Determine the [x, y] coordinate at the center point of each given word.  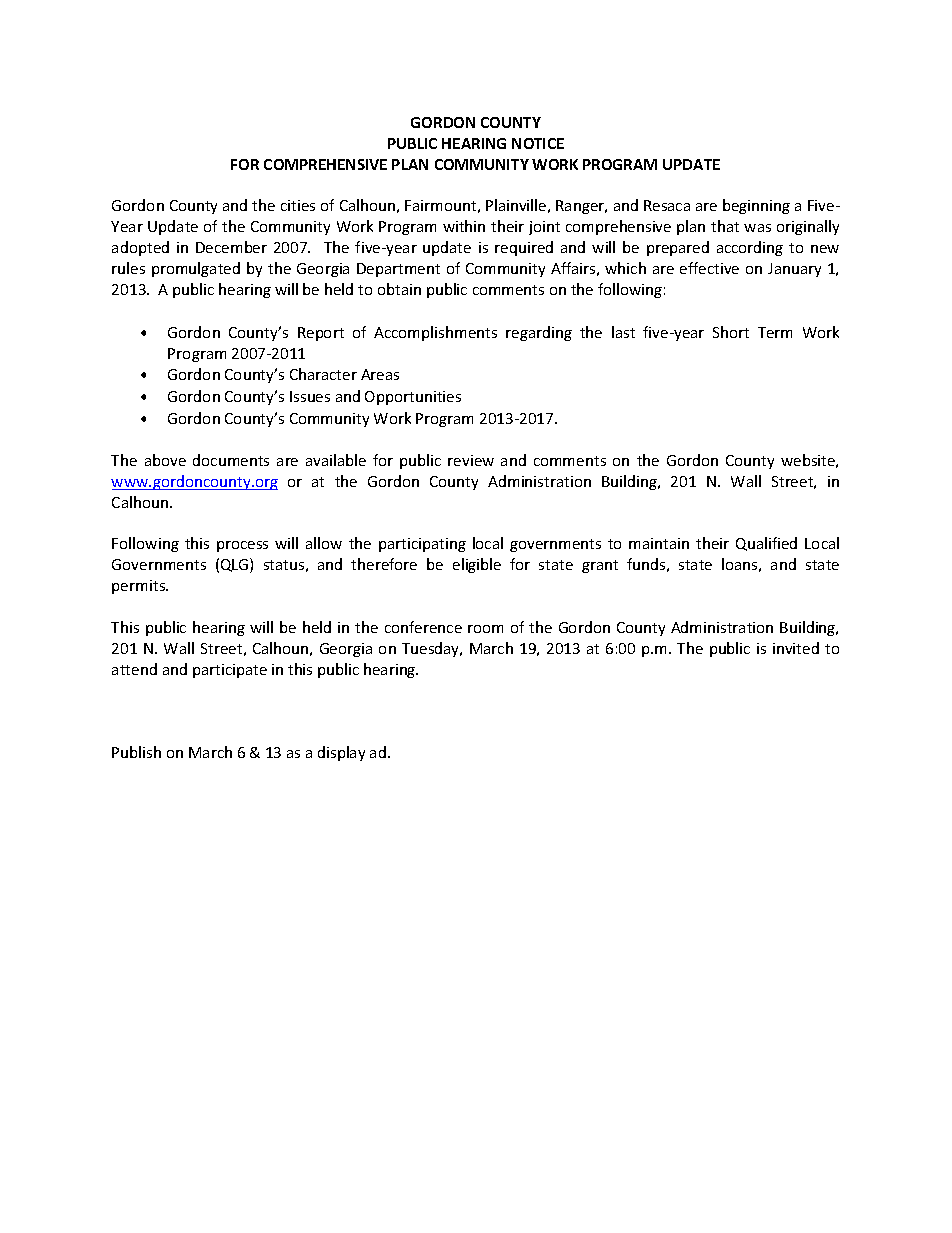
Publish [136, 752]
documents [231, 460]
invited [796, 648]
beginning [756, 206]
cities [298, 205]
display [341, 753]
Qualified [766, 544]
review [471, 460]
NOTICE [538, 143]
